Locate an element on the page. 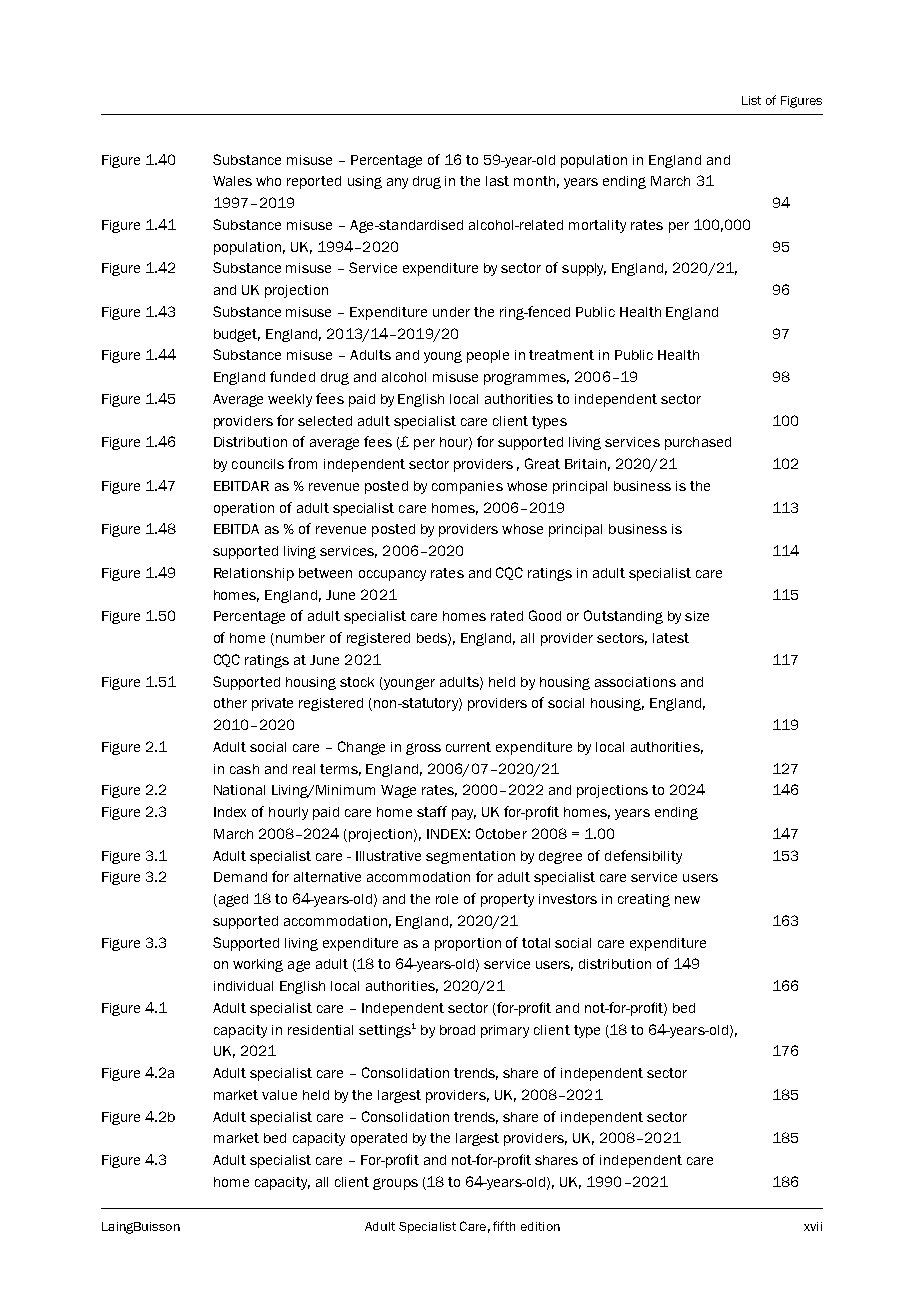  reported is located at coordinates (314, 182).
